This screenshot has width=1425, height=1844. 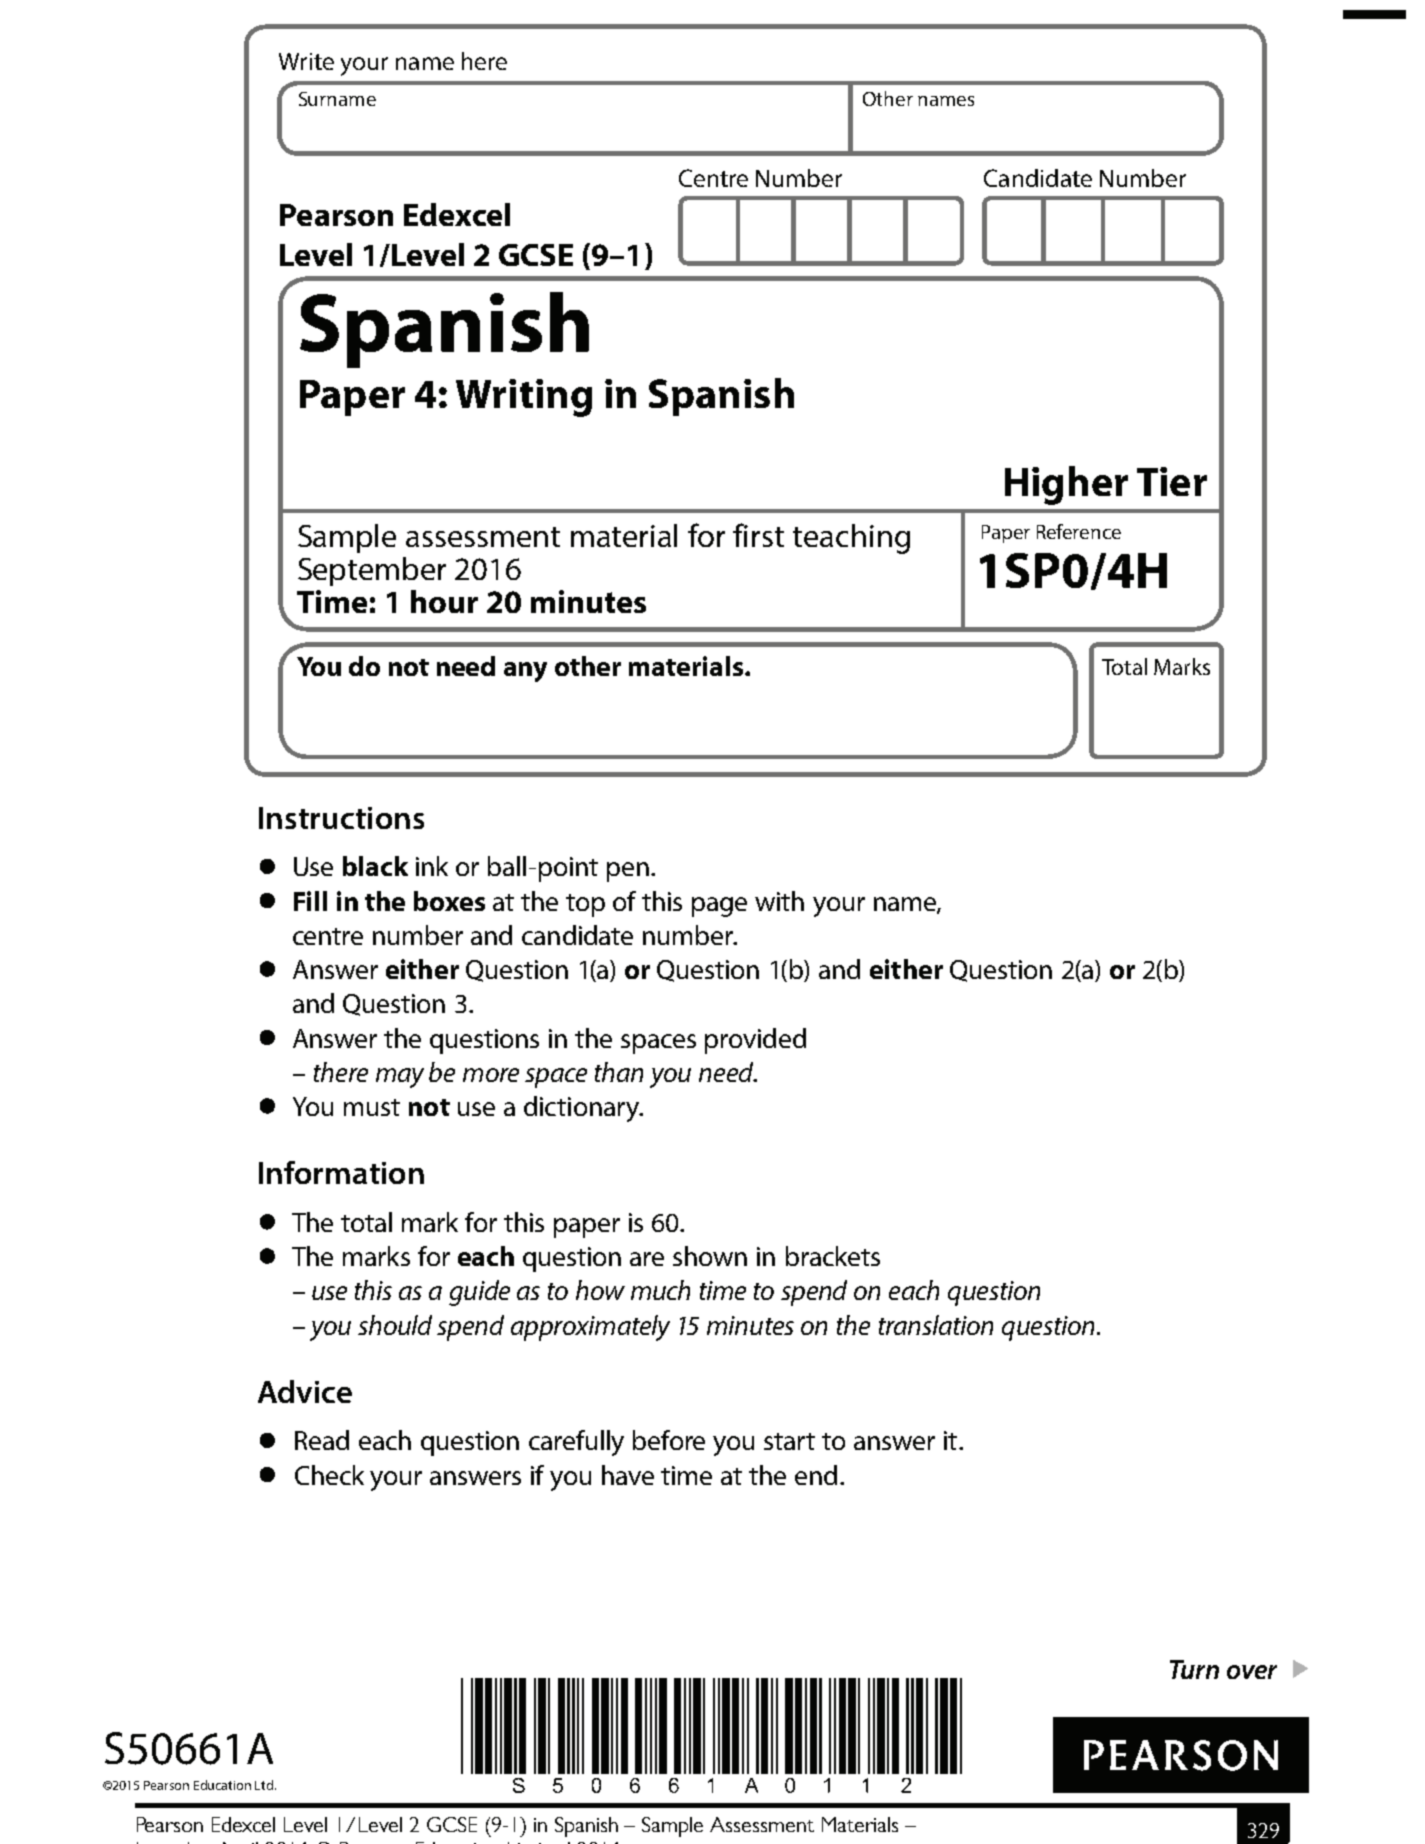 I want to click on have, so click(x=628, y=1475).
